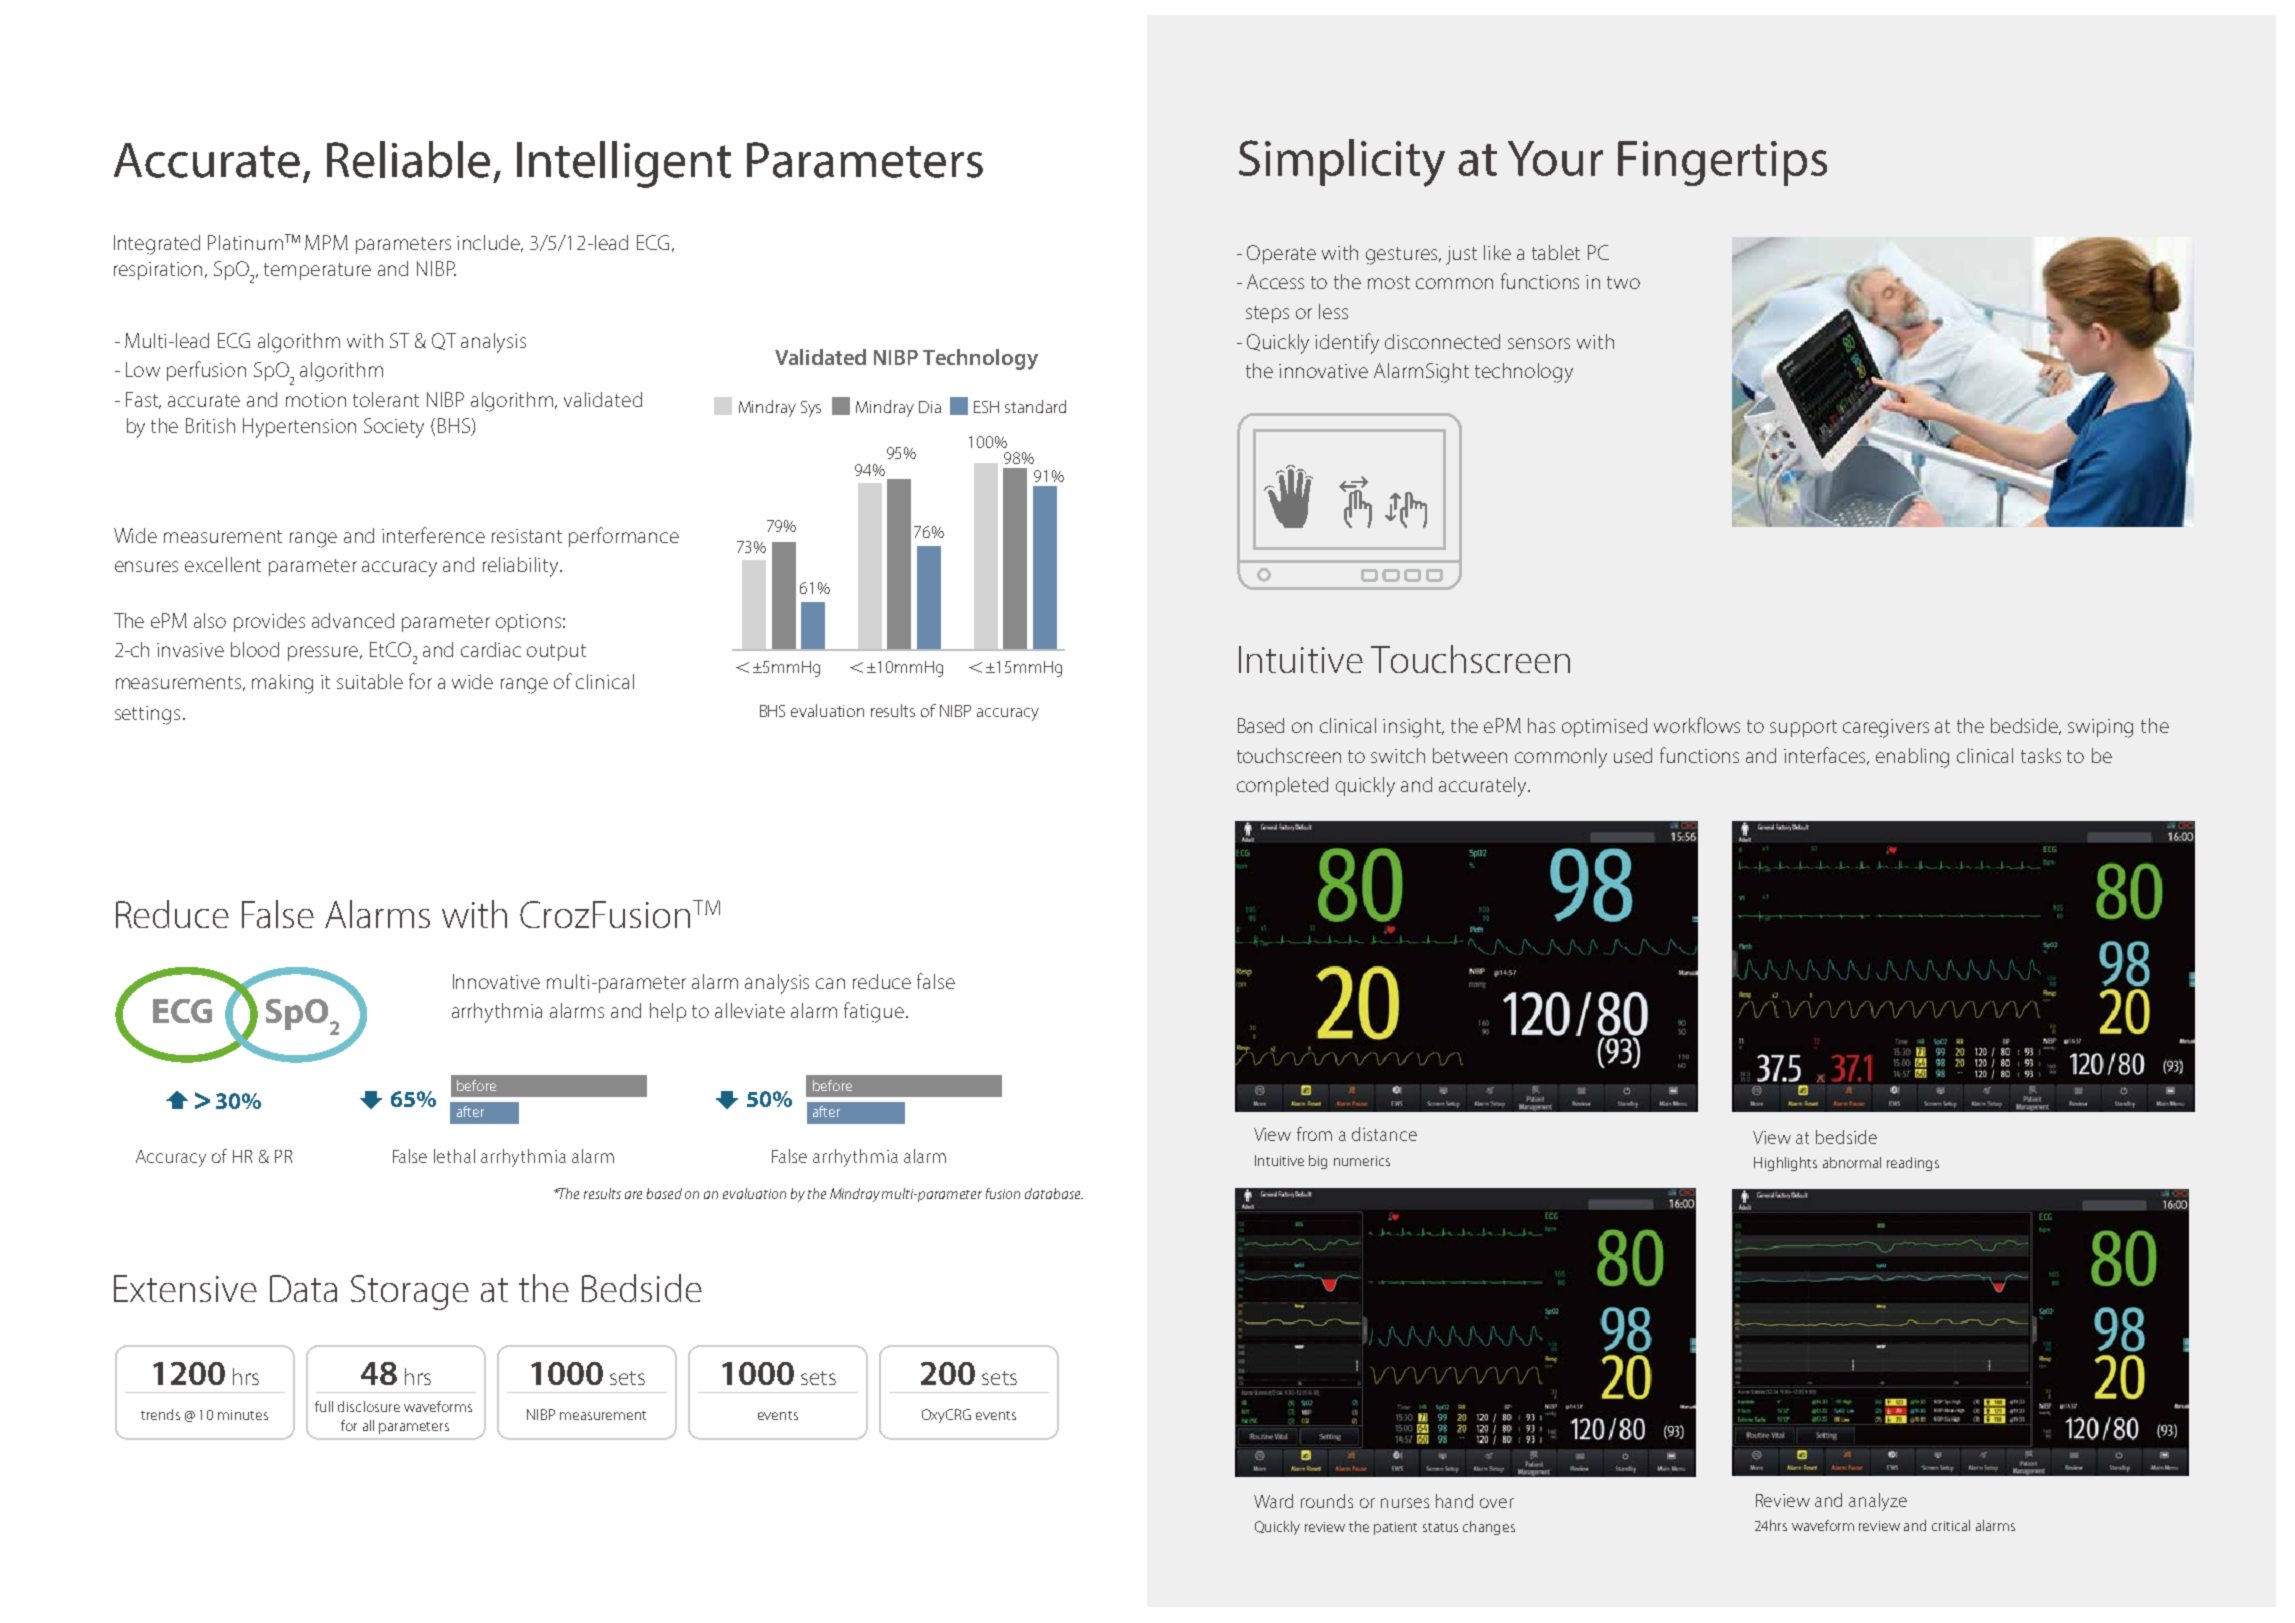 This screenshot has height=1623, width=2295. What do you see at coordinates (1852, 1162) in the screenshot?
I see `abnormal` at bounding box center [1852, 1162].
